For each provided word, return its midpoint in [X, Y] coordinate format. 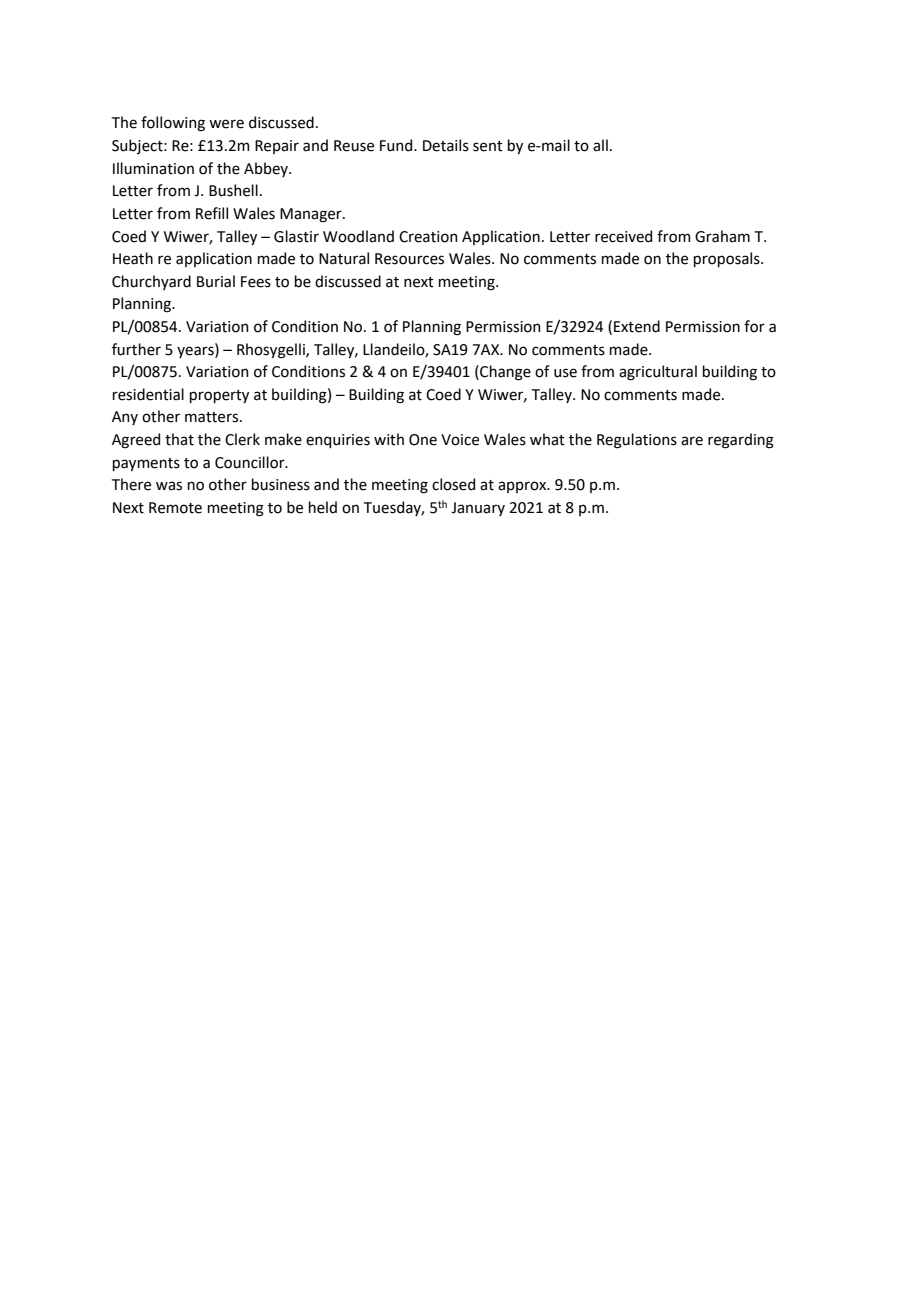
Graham [722, 236]
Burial [216, 281]
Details [446, 145]
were [226, 124]
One [423, 440]
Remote [175, 508]
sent [488, 146]
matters [213, 417]
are [692, 441]
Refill [212, 213]
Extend [637, 326]
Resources [409, 259]
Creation [428, 237]
